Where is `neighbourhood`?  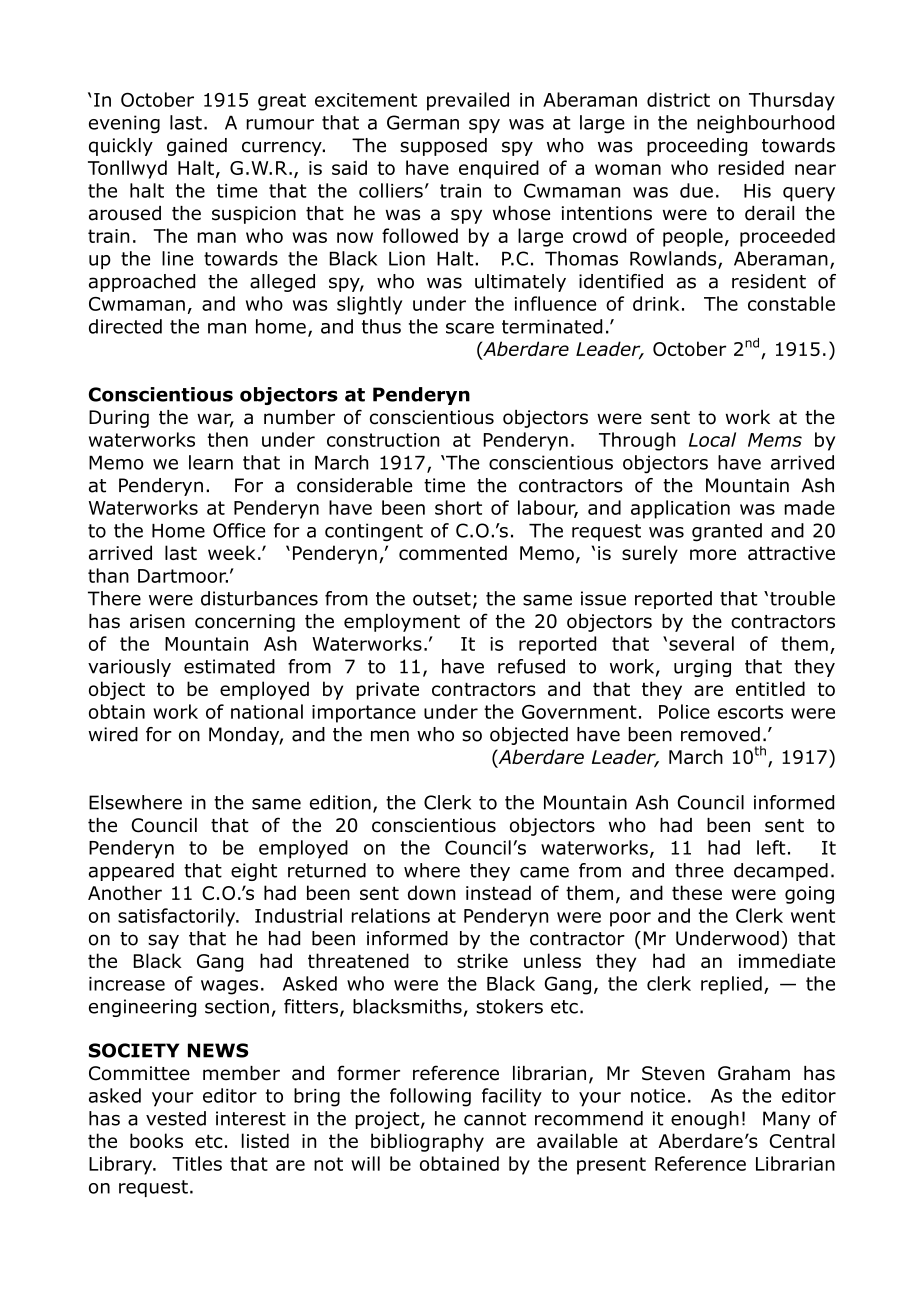 neighbourhood is located at coordinates (765, 124).
